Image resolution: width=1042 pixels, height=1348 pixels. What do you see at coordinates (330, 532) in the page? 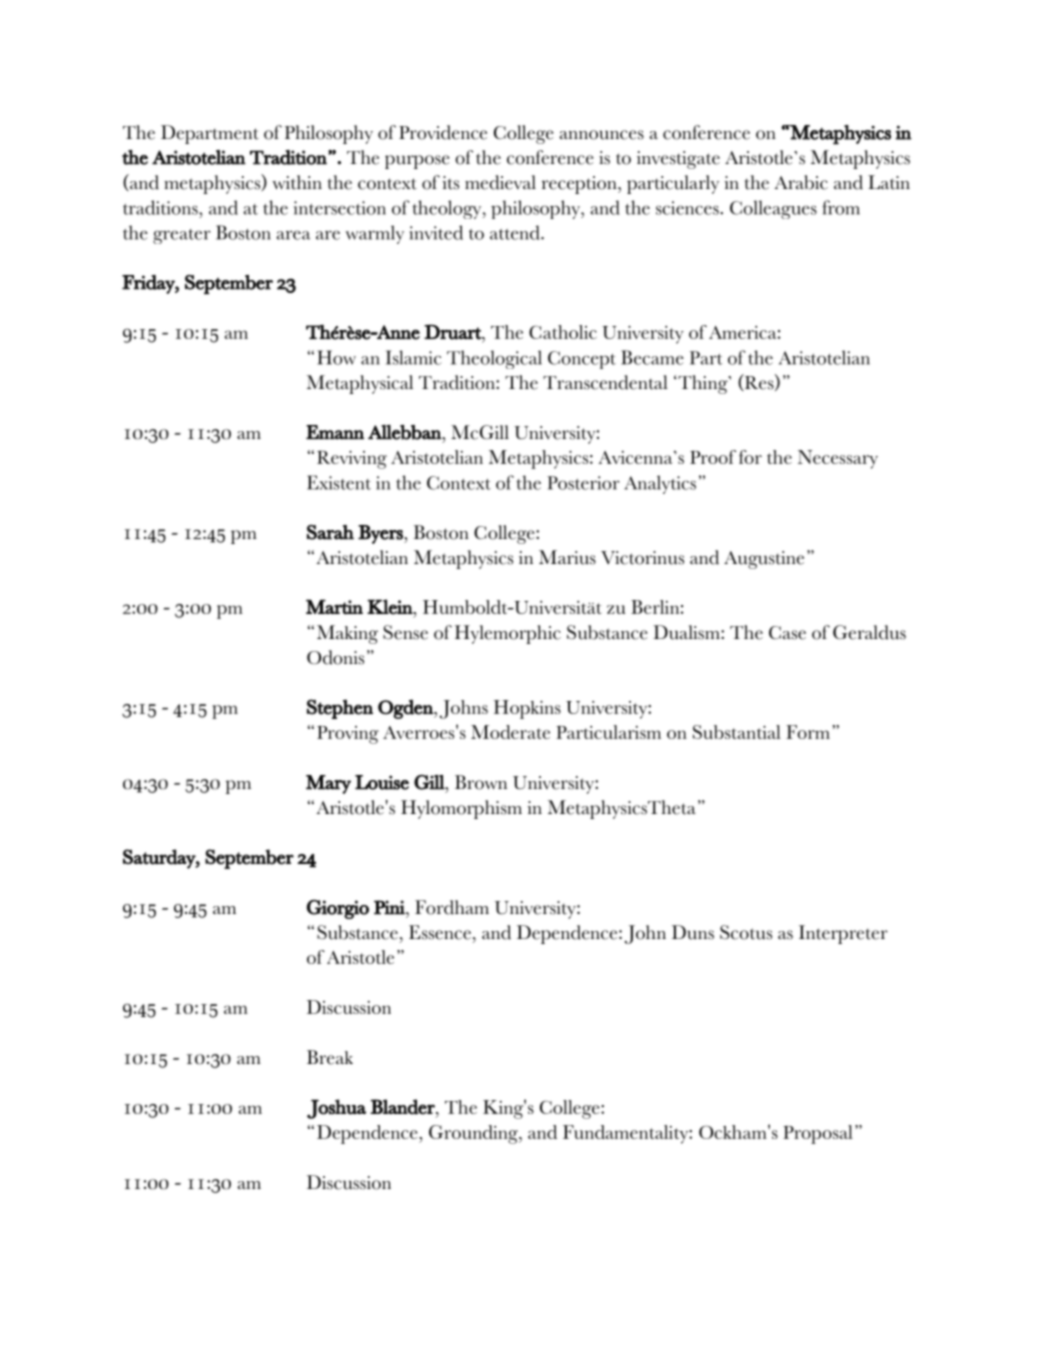
I see `Sarah` at bounding box center [330, 532].
